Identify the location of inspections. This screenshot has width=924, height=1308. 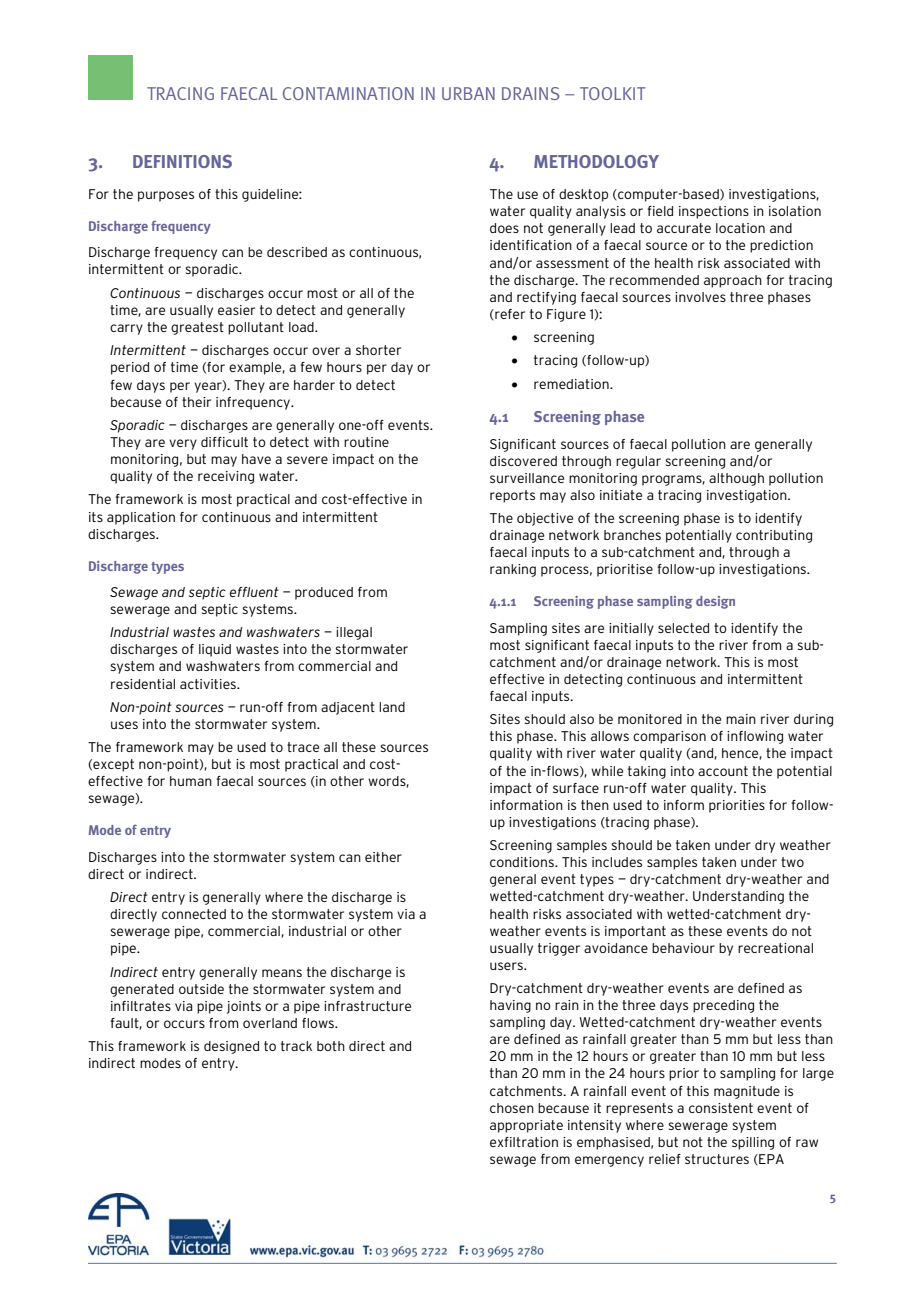
(714, 212).
